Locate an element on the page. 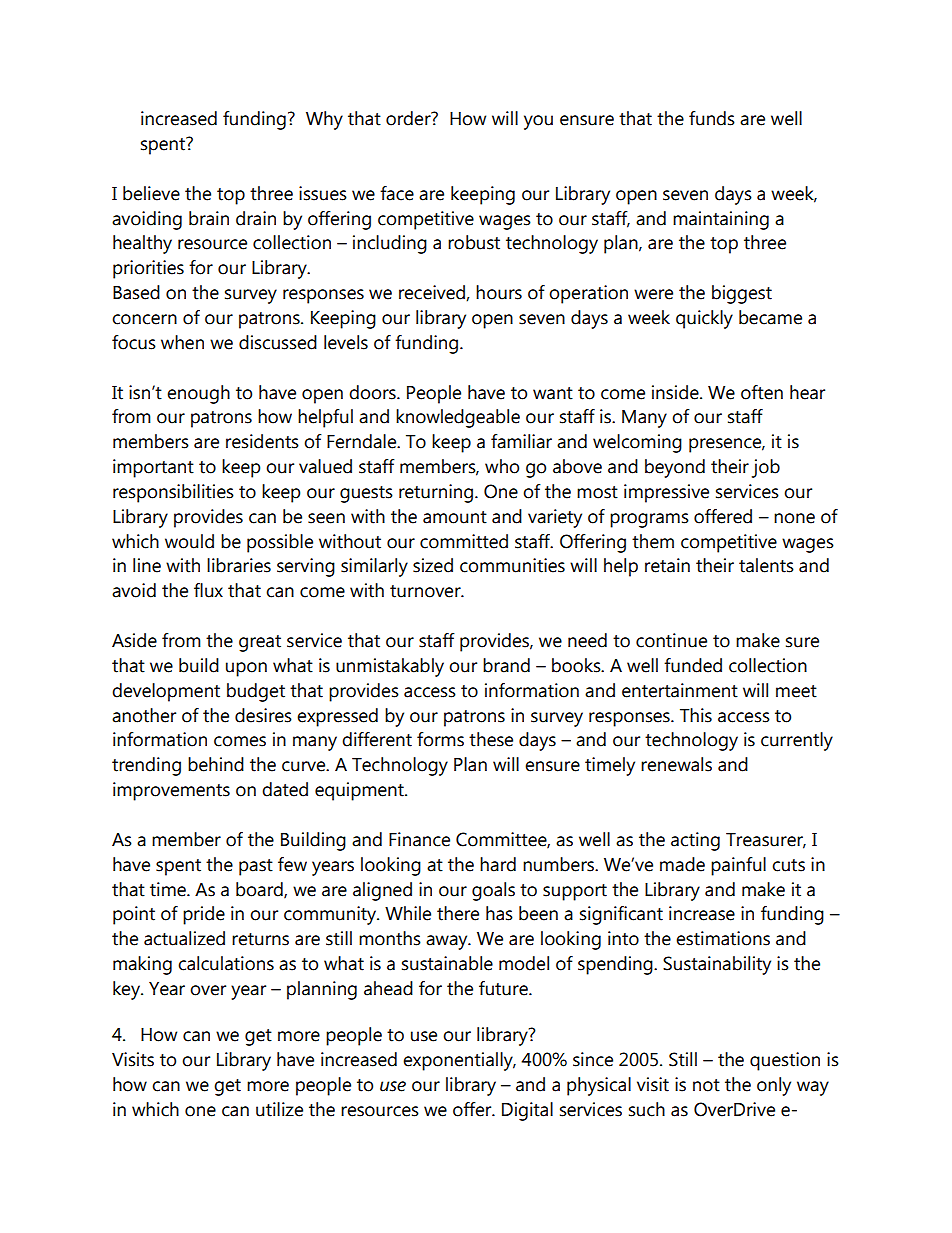  goals is located at coordinates (493, 891).
